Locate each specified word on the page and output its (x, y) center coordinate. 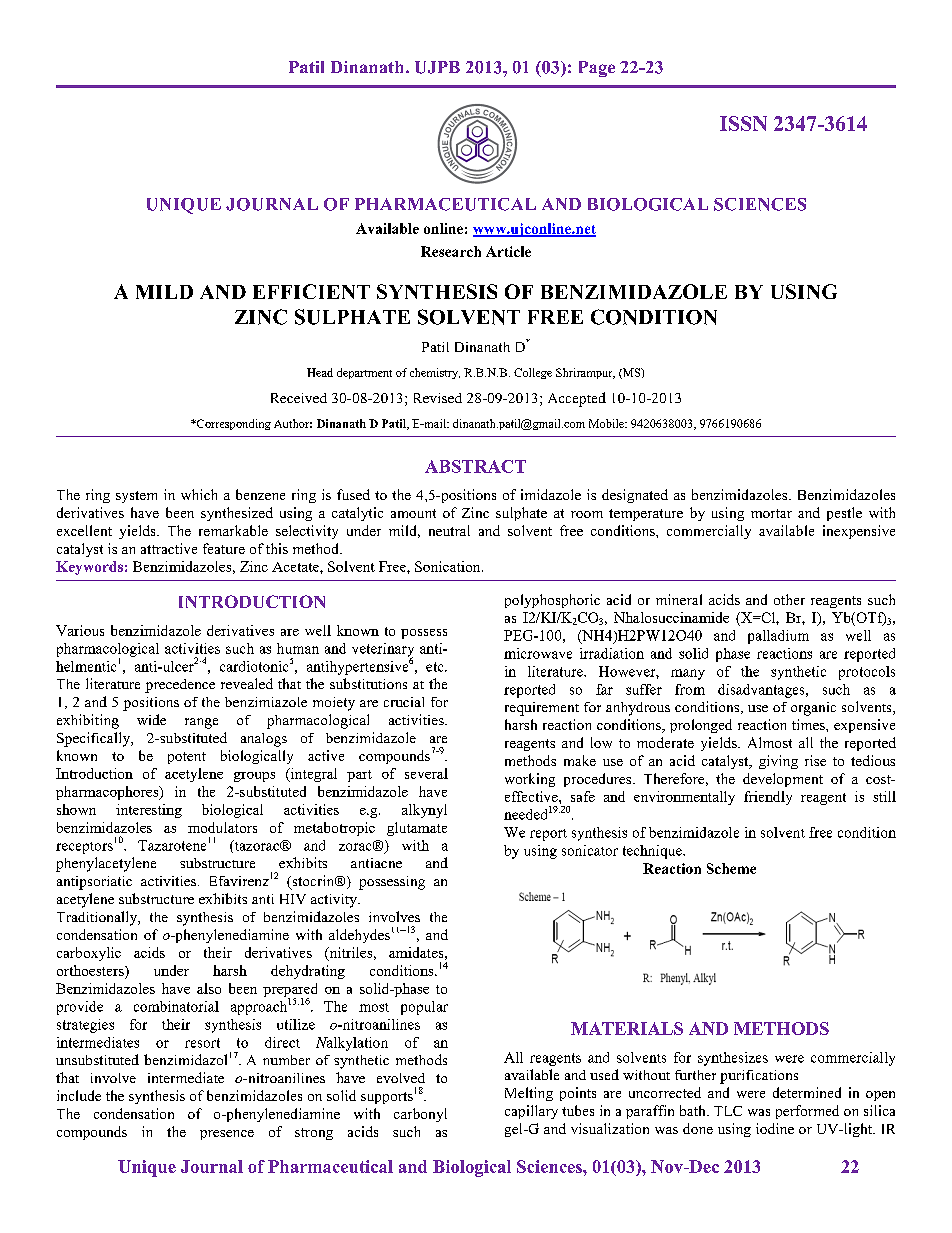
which (199, 494)
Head (320, 372)
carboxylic (89, 954)
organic (813, 709)
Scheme (731, 868)
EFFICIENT (311, 291)
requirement (542, 709)
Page (597, 69)
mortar (771, 513)
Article (508, 251)
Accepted (577, 399)
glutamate (417, 829)
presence (227, 1135)
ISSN (743, 123)
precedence (180, 686)
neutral (449, 530)
